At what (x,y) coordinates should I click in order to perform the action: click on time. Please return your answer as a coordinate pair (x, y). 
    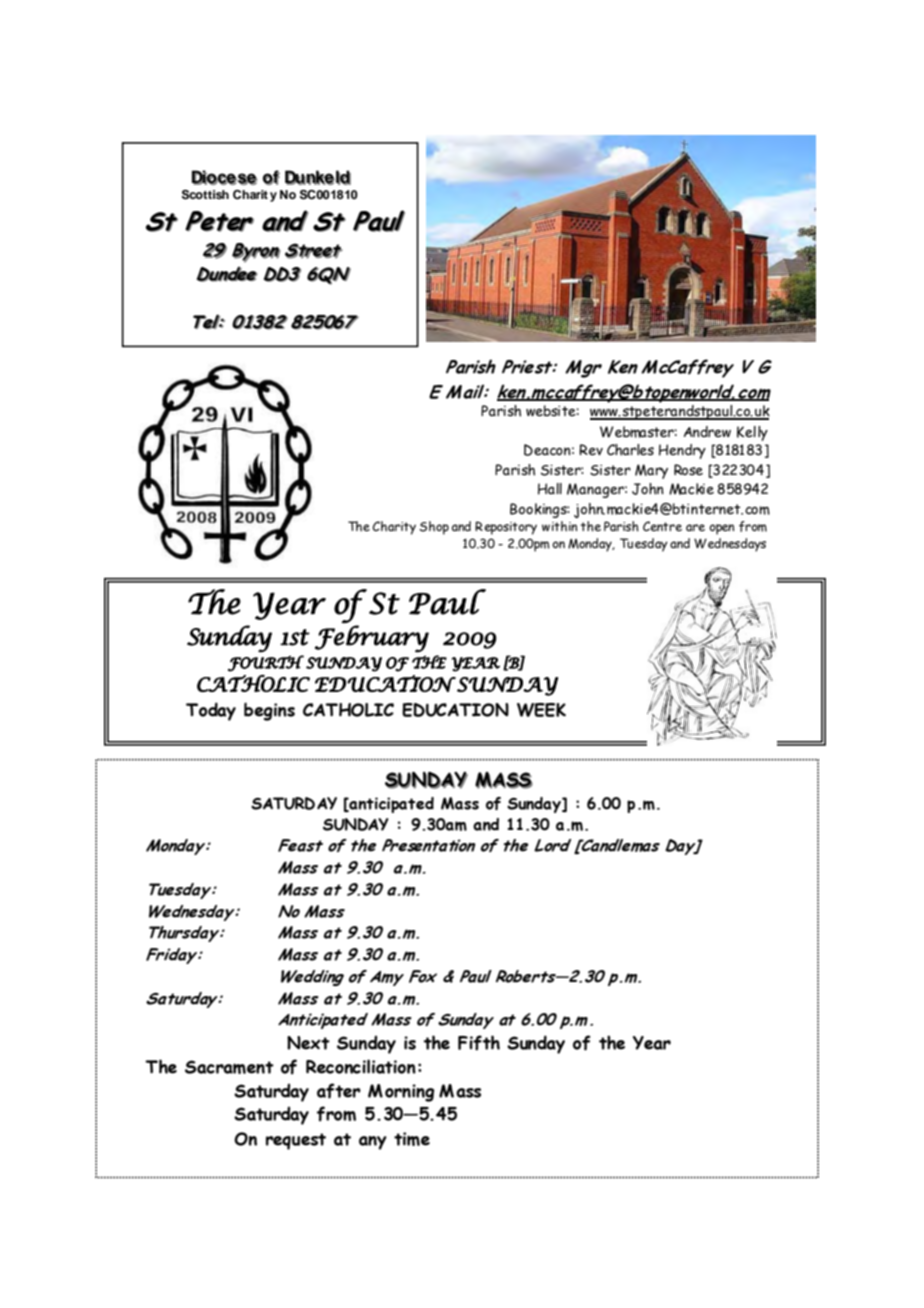
    Looking at the image, I should click on (412, 1139).
